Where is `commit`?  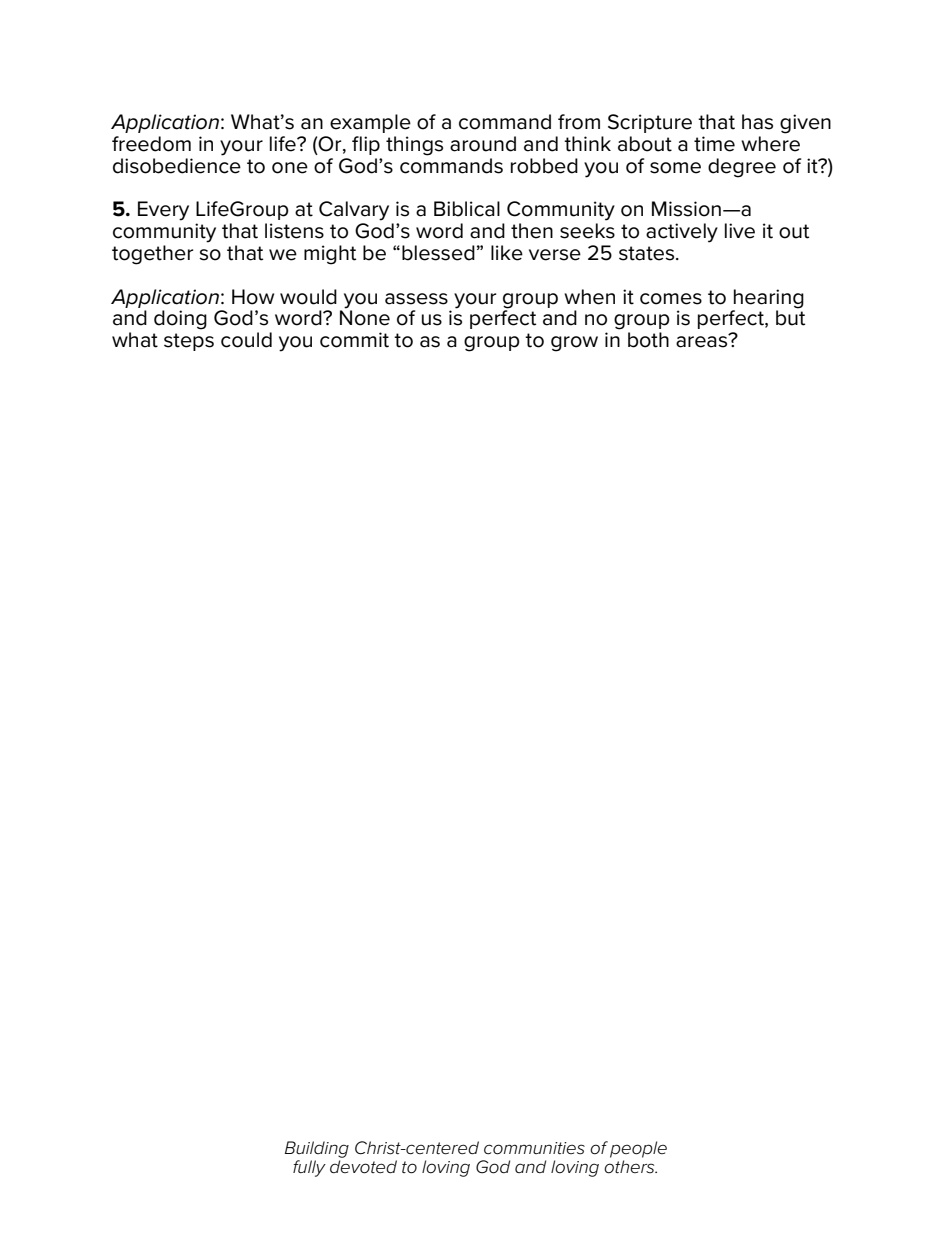 commit is located at coordinates (354, 340).
